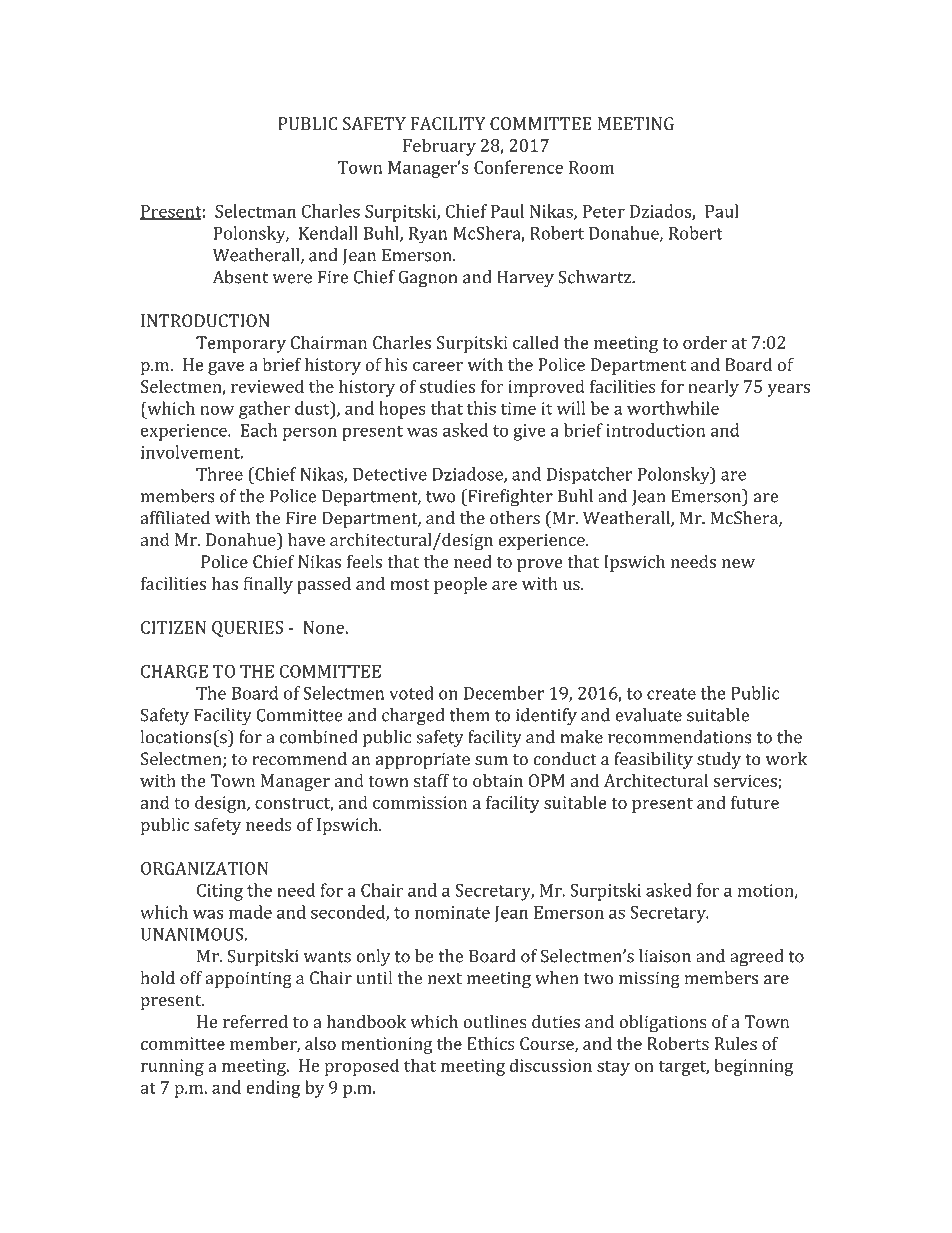 The image size is (952, 1233). Describe the element at coordinates (328, 233) in the page. I see `Kendall` at that location.
